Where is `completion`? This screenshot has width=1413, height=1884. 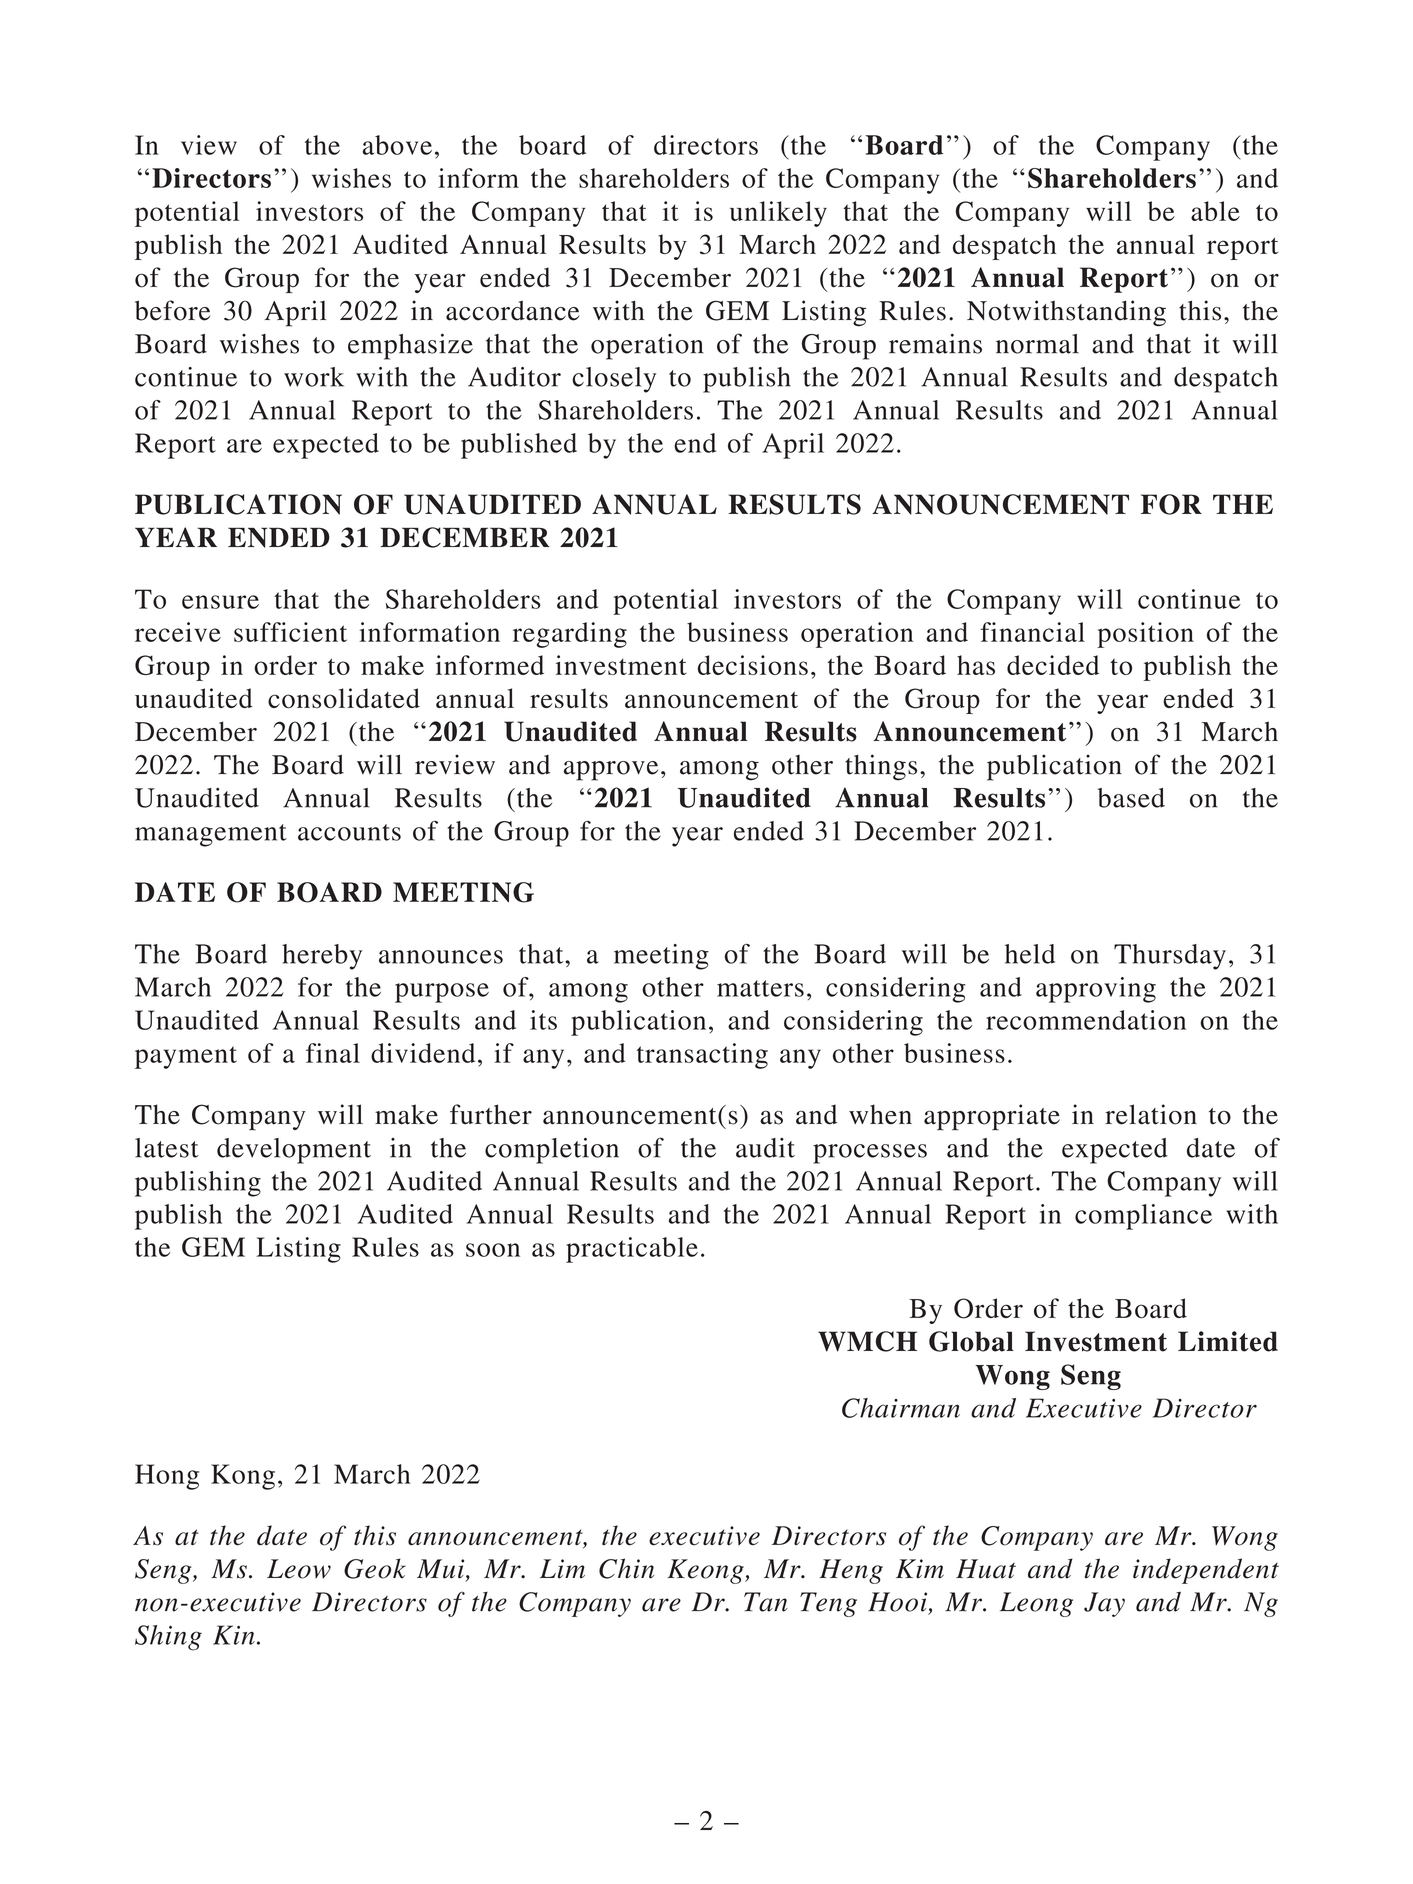
completion is located at coordinates (552, 1151).
